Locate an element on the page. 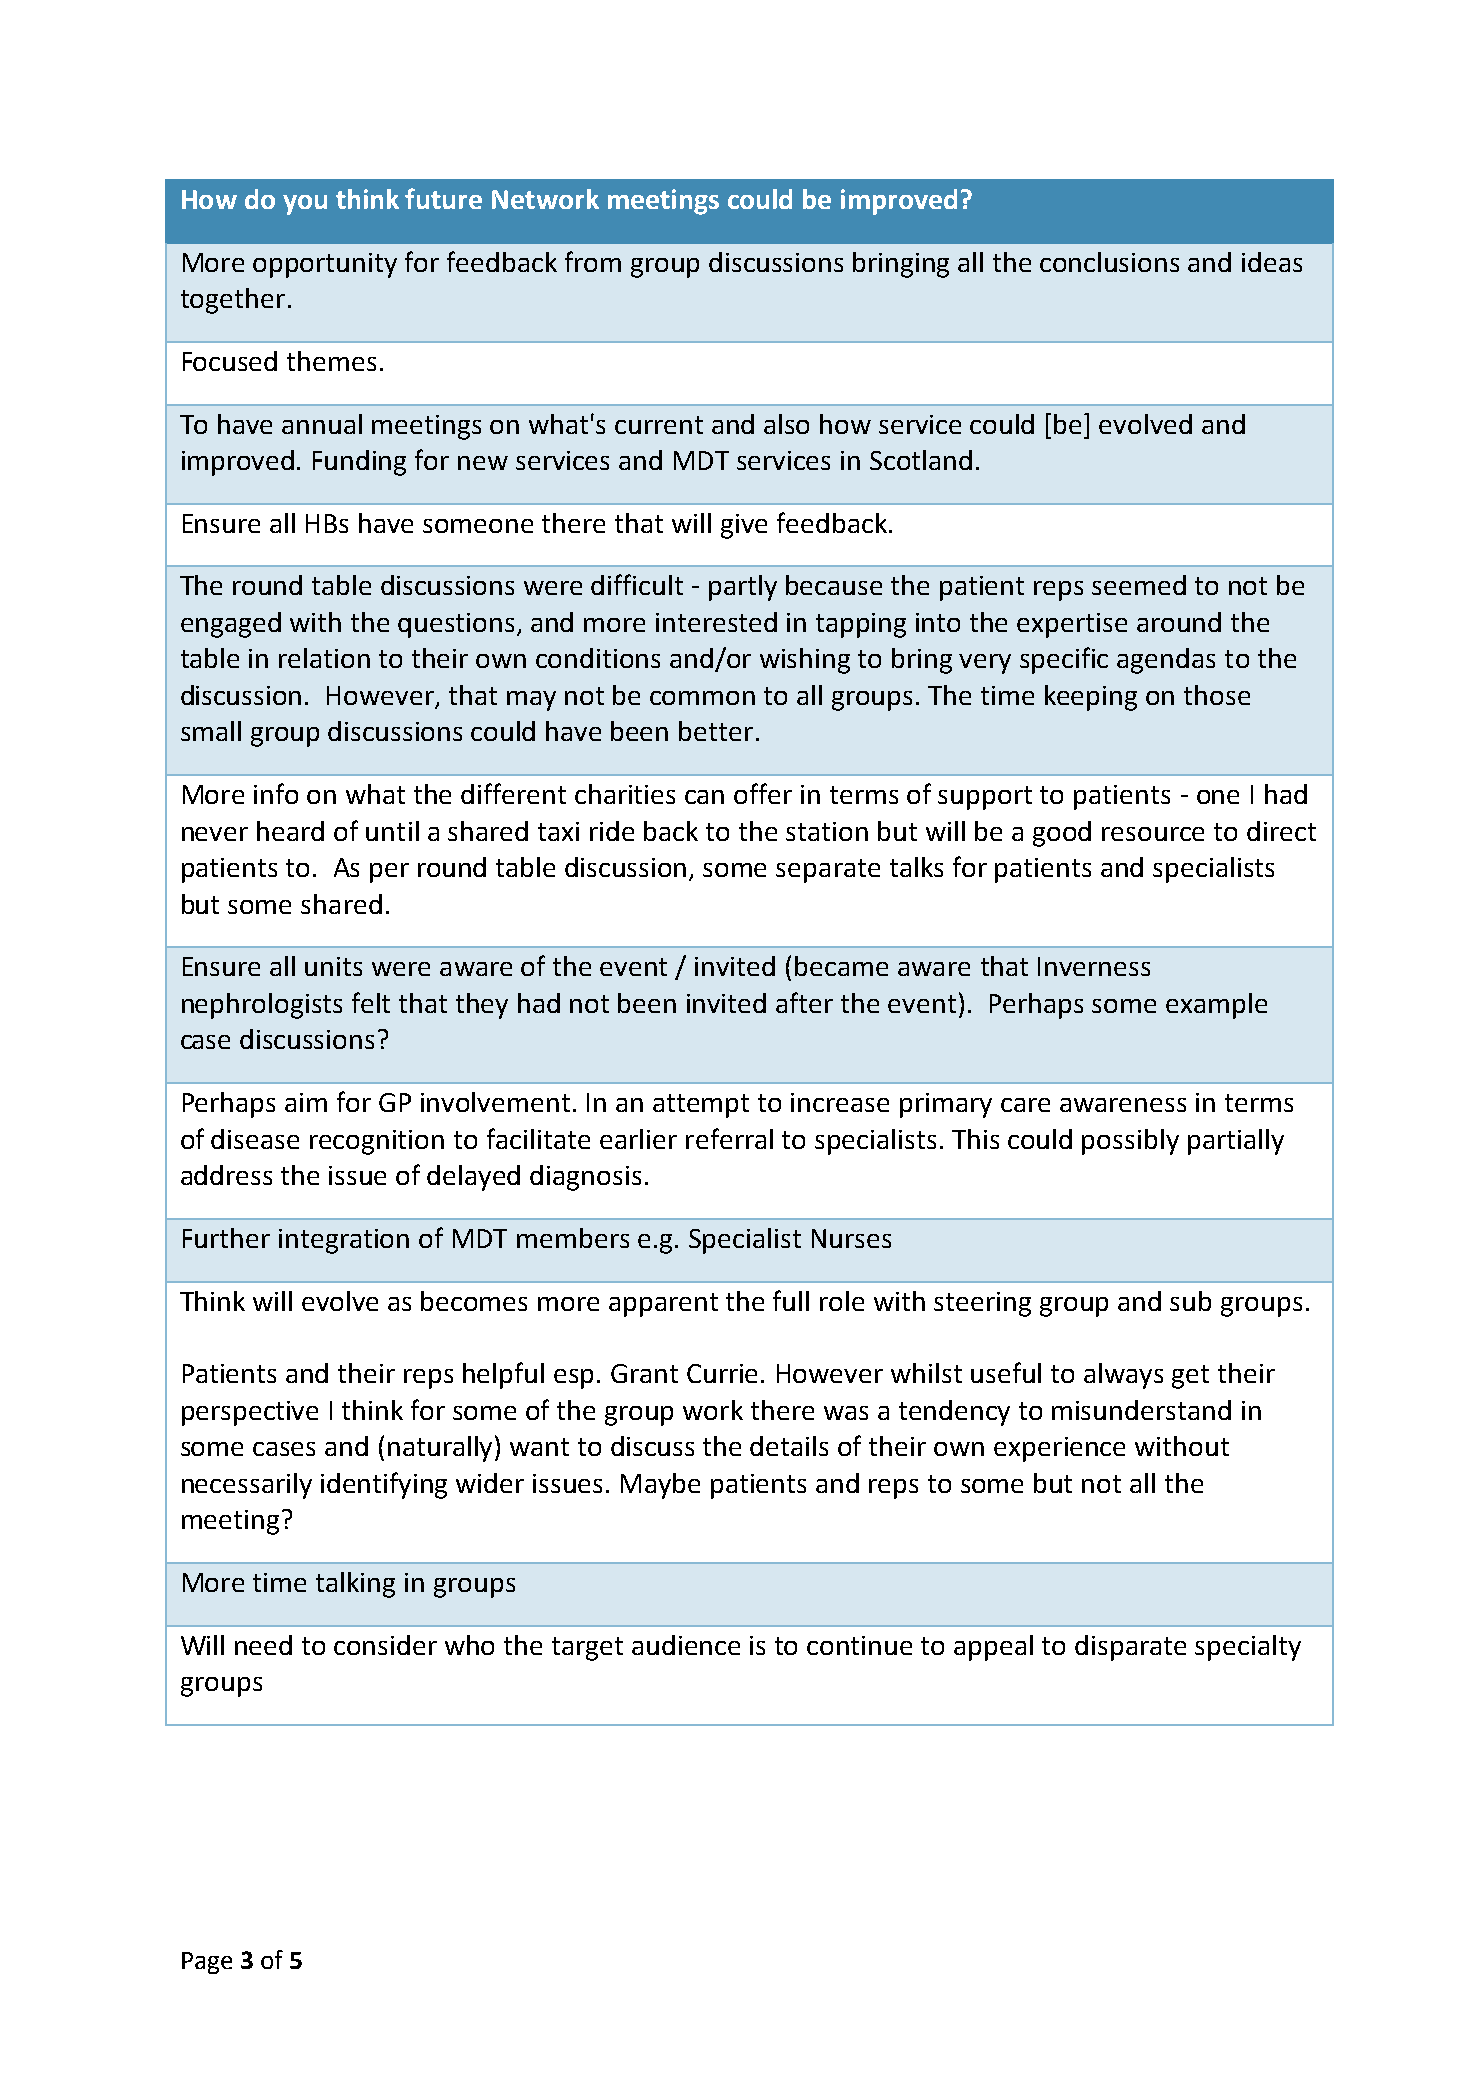 The height and width of the image is (2098, 1484). Currie is located at coordinates (722, 1373).
